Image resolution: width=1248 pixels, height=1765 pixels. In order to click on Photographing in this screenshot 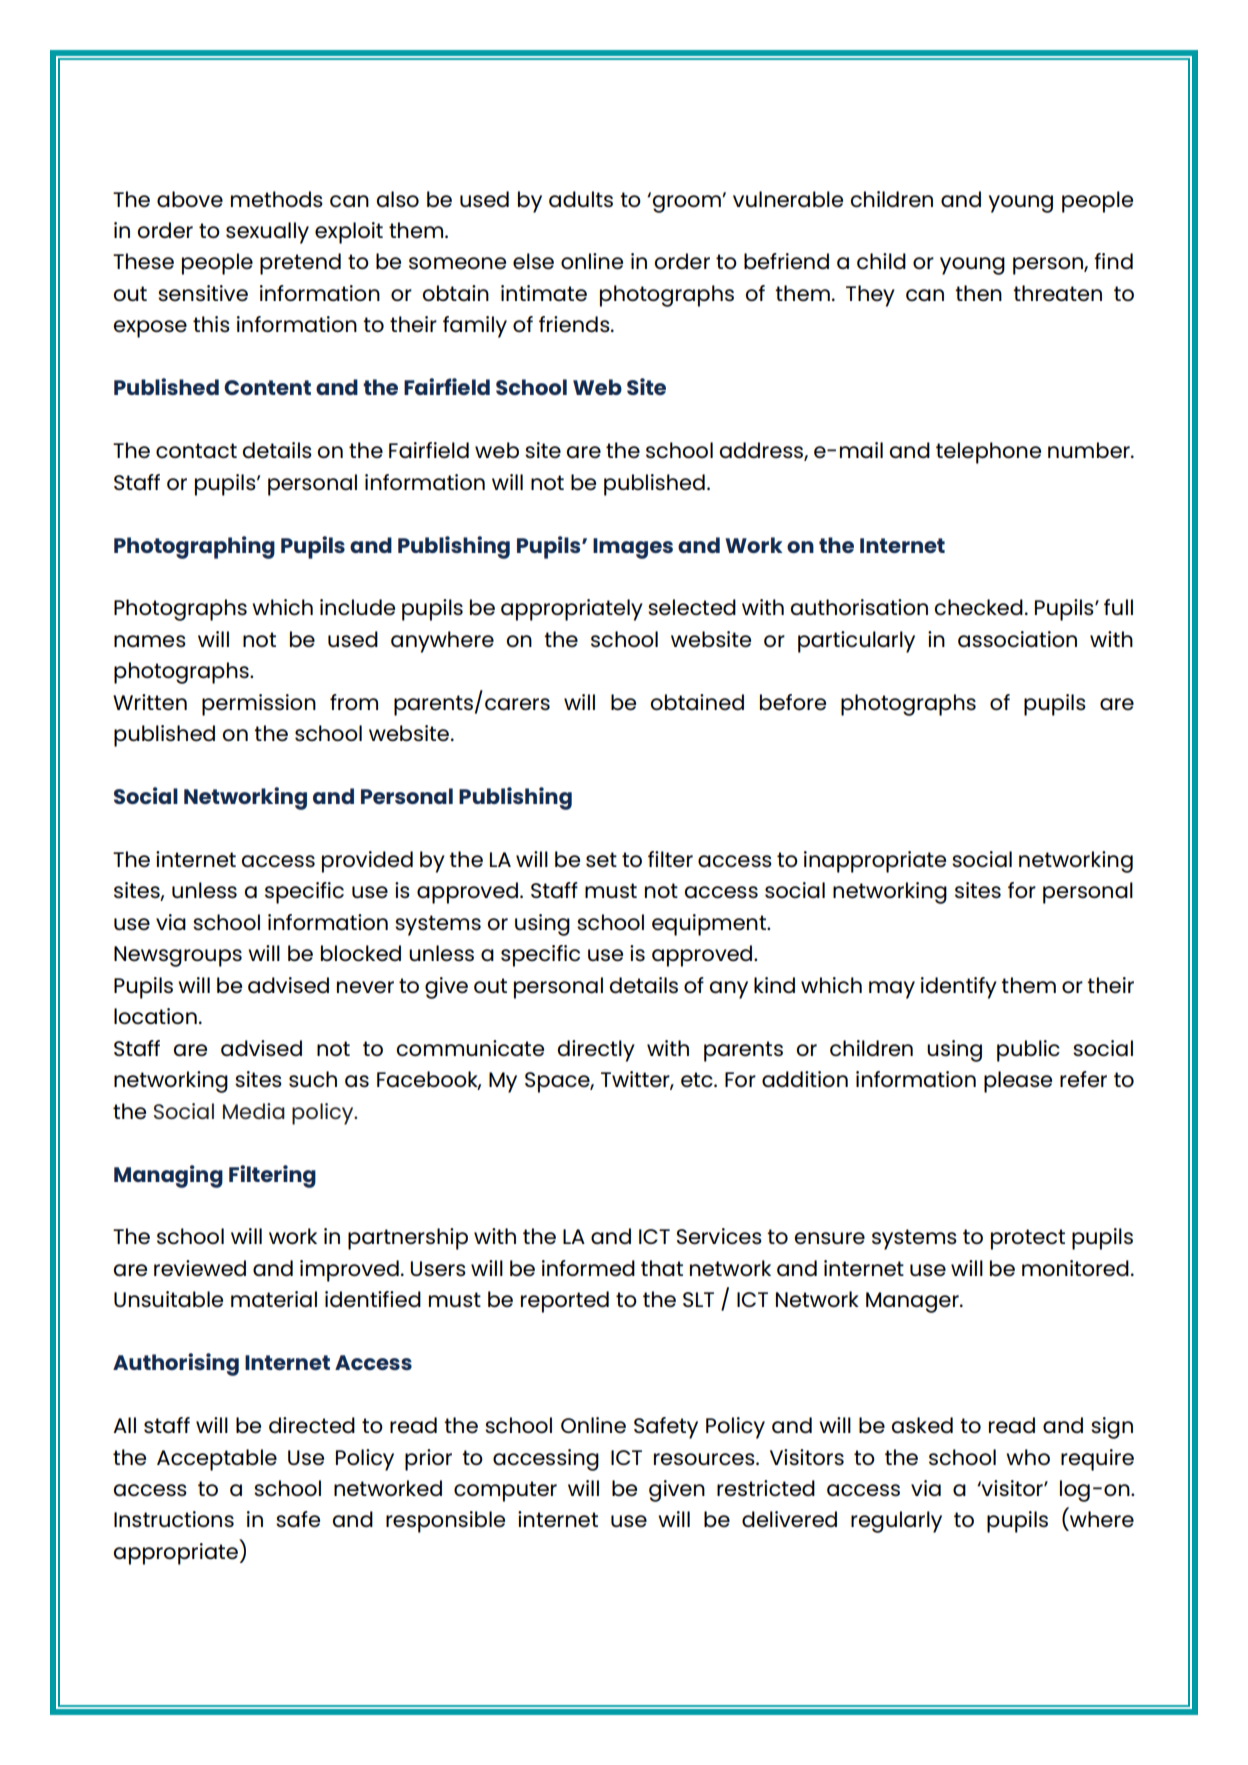, I will do `click(194, 547)`.
